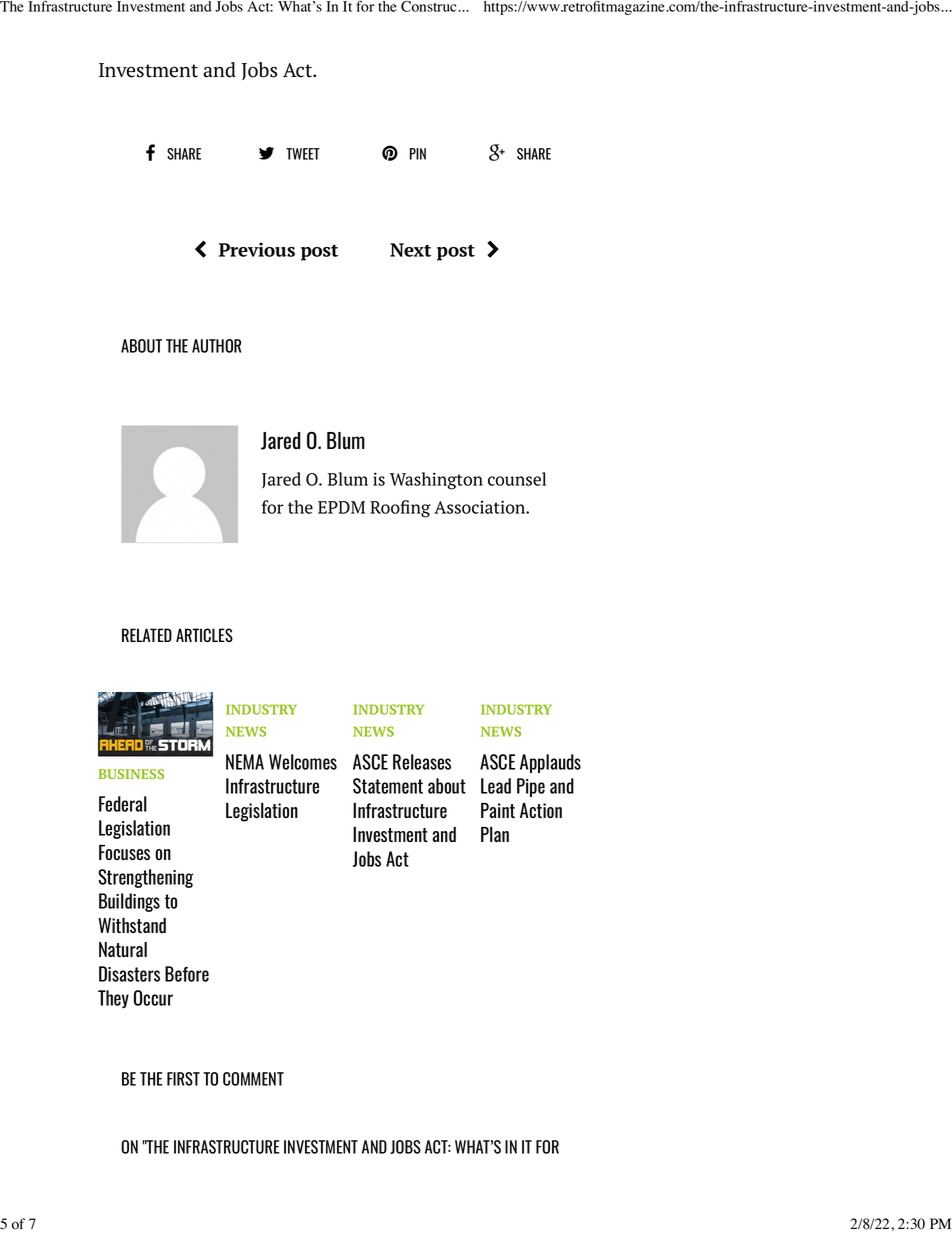 The image size is (952, 1233). I want to click on RELATED, so click(147, 635).
